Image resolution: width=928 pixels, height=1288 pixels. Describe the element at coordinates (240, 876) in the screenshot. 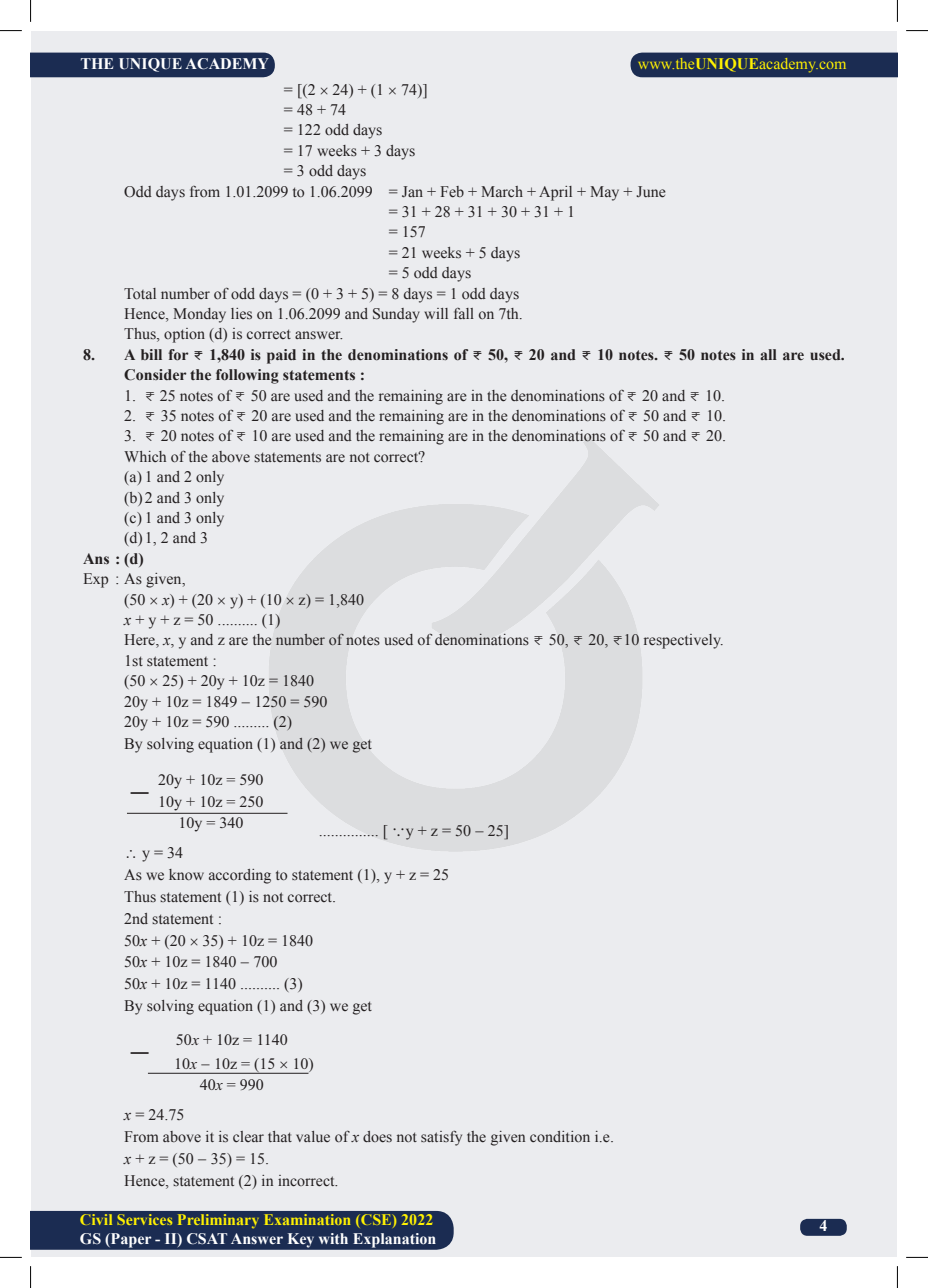

I see `according` at that location.
